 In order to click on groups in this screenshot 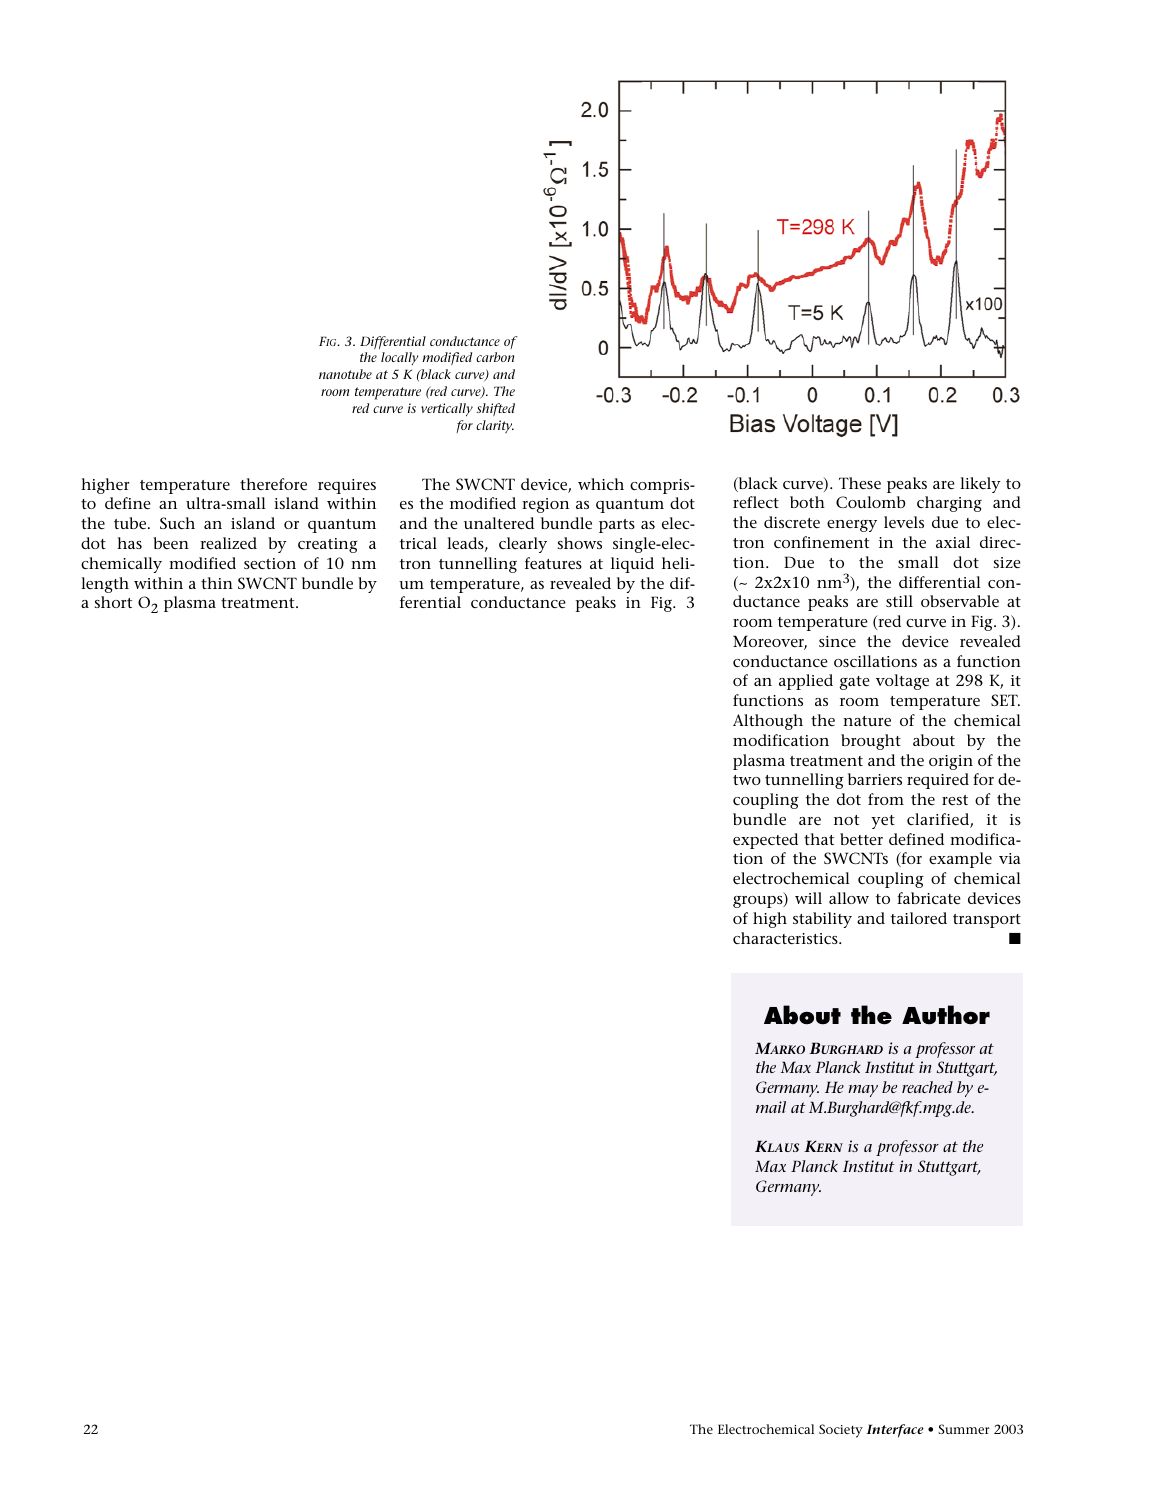, I will do `click(759, 902)`.
